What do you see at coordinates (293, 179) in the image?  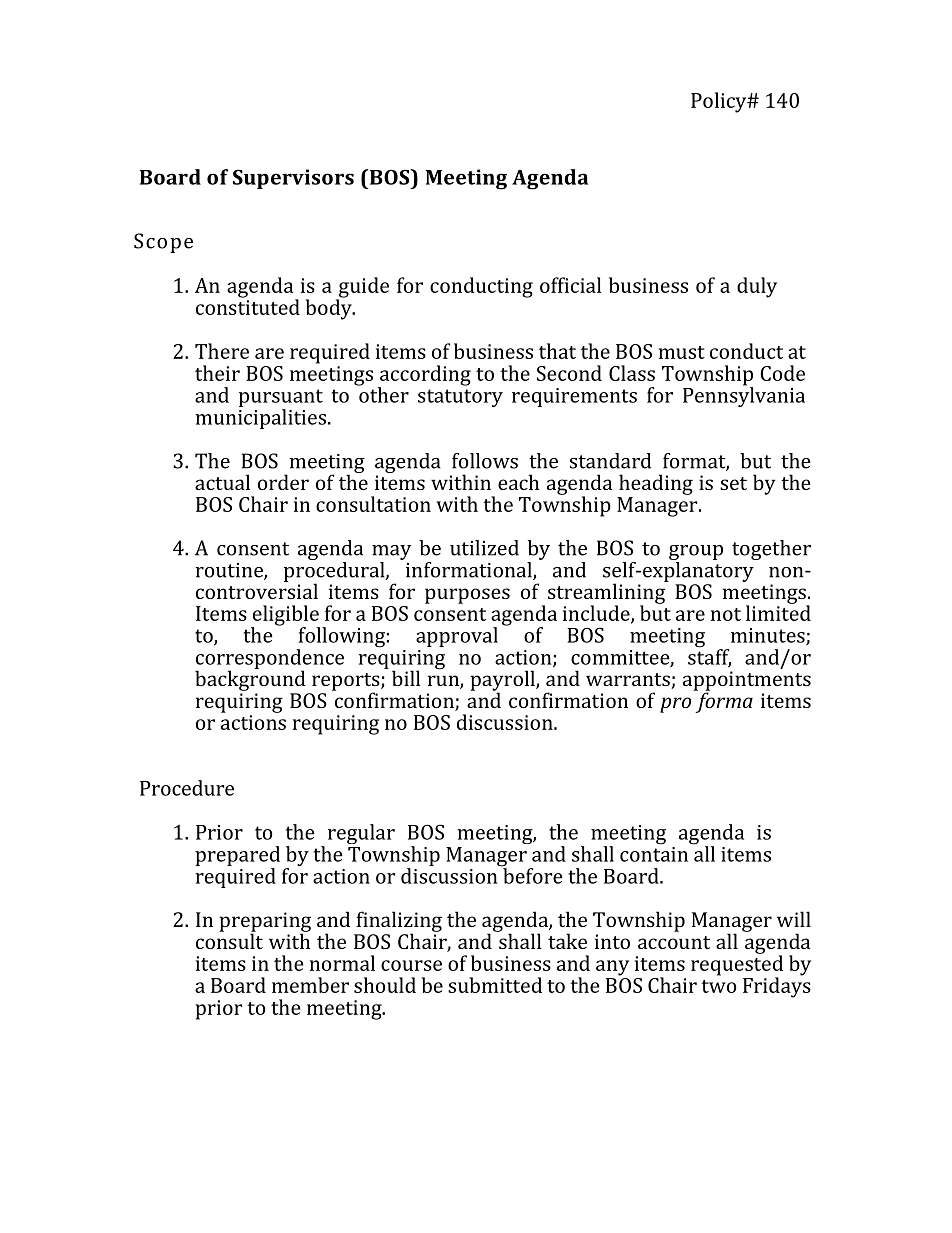 I see `Supervisors` at bounding box center [293, 179].
